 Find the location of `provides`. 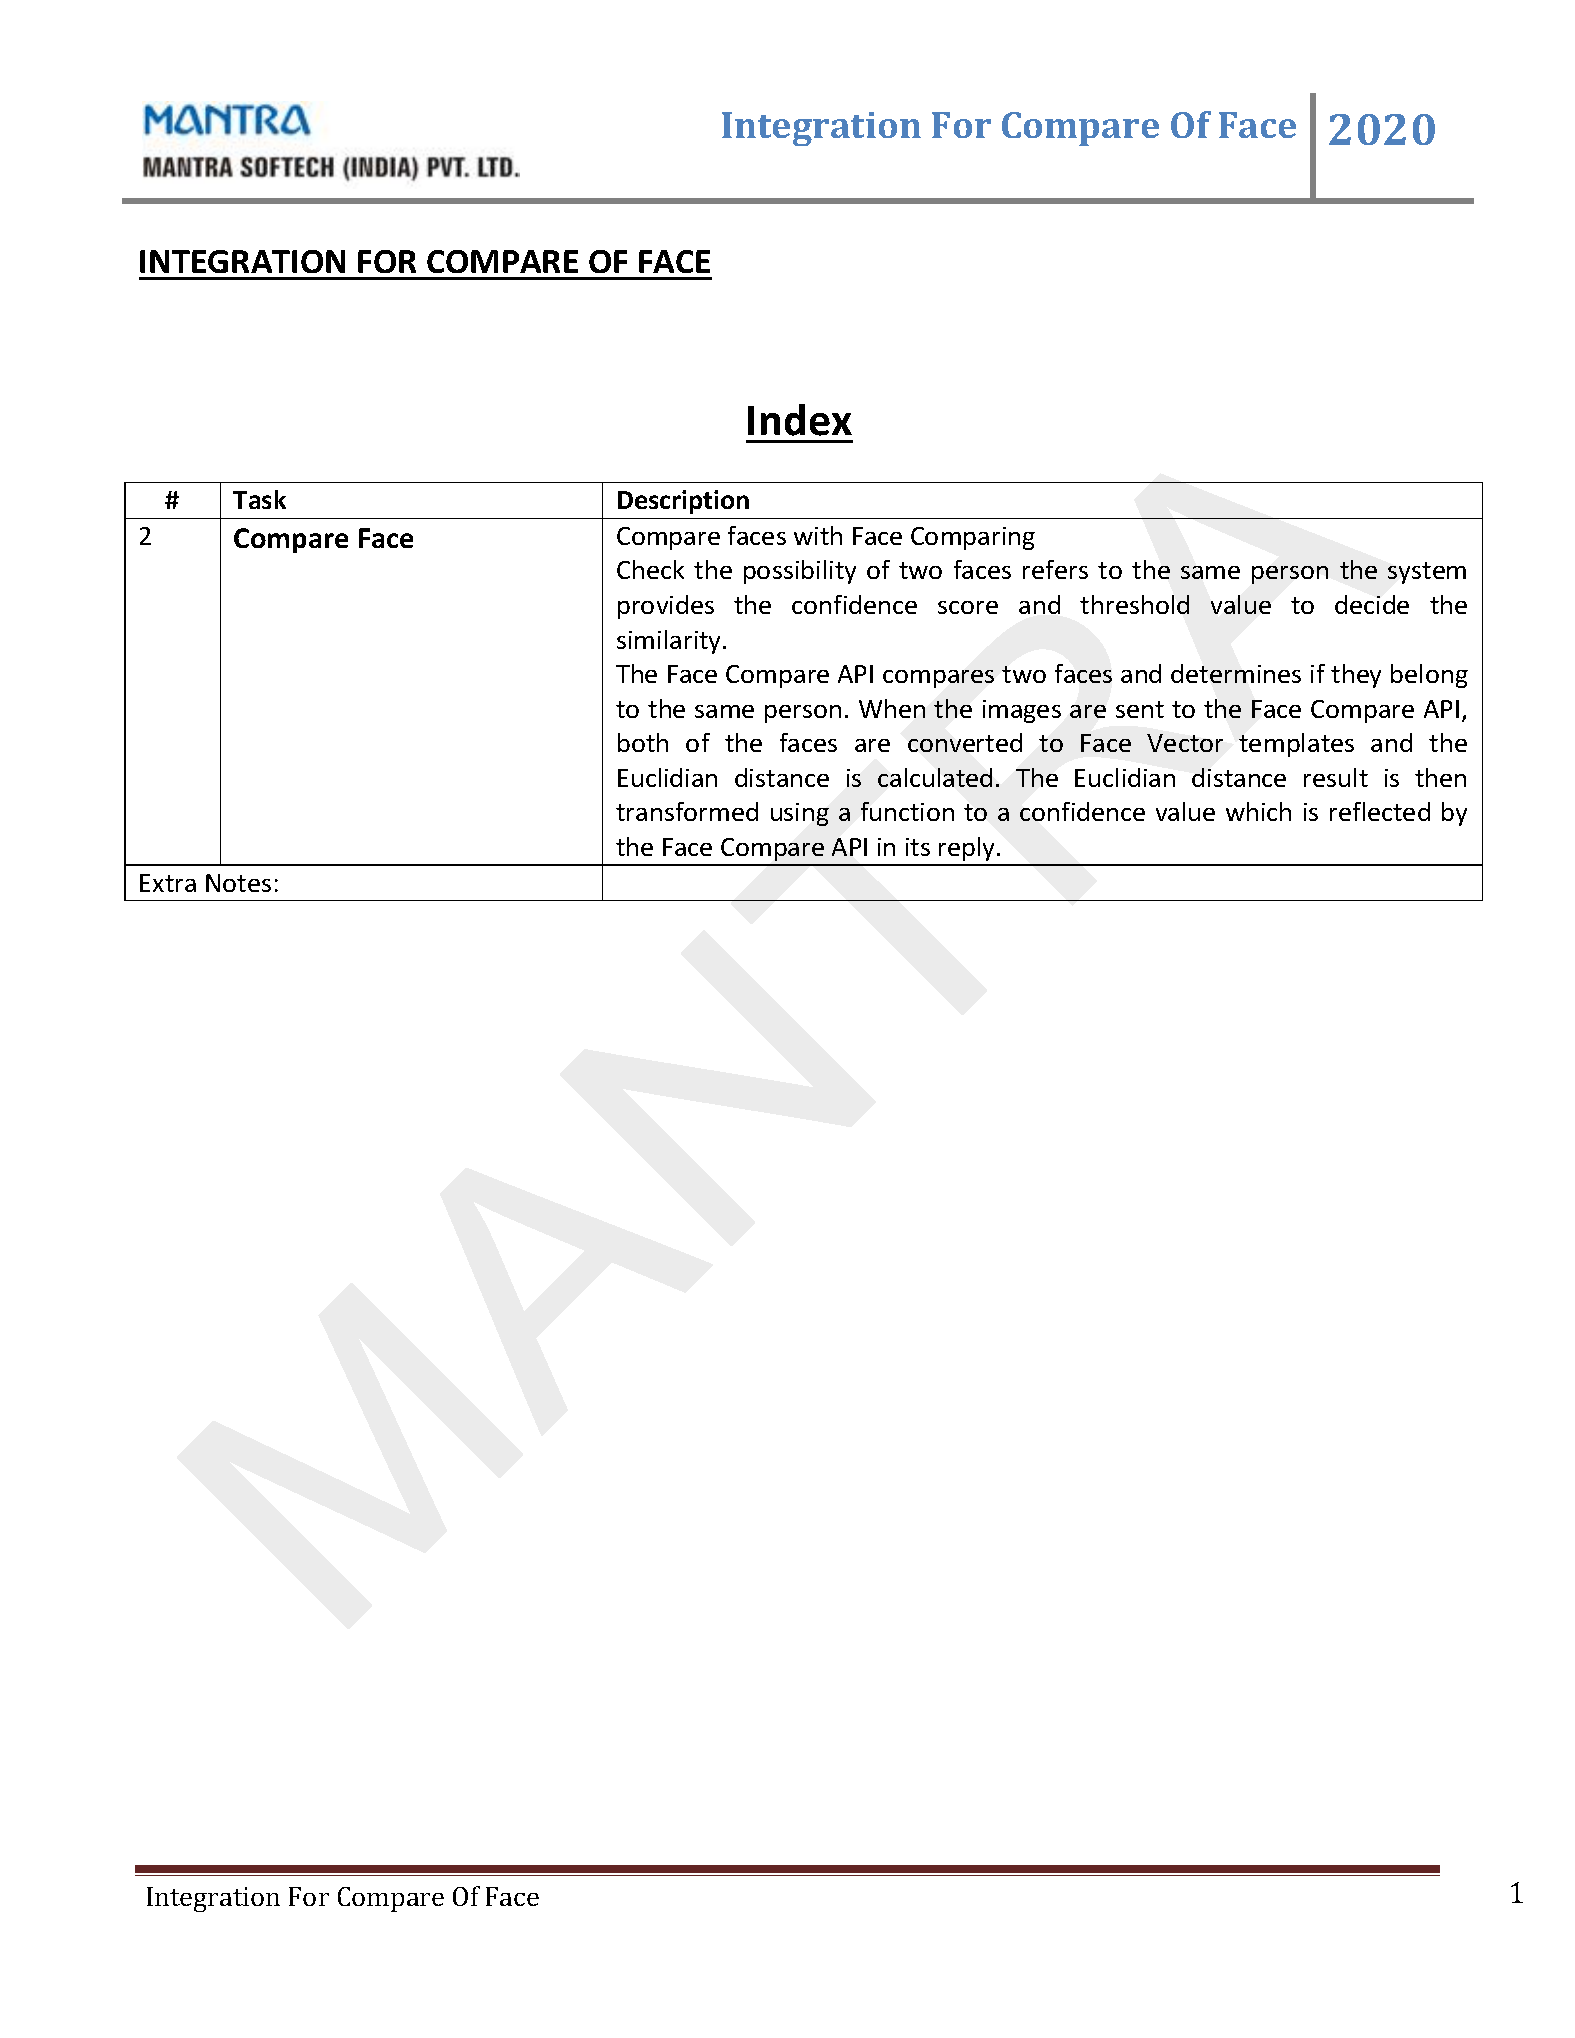

provides is located at coordinates (666, 607).
